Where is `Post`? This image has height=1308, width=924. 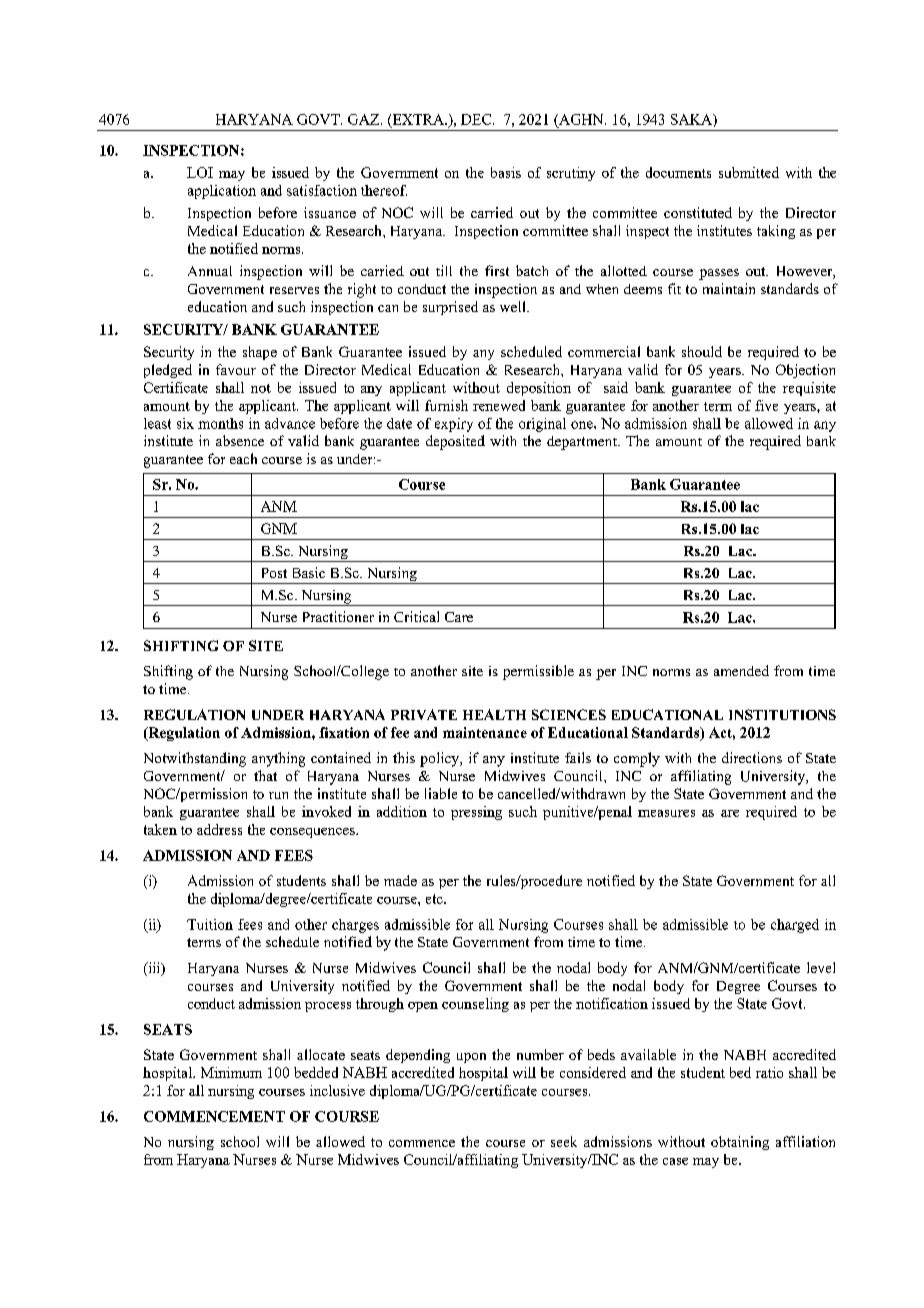 Post is located at coordinates (274, 573).
